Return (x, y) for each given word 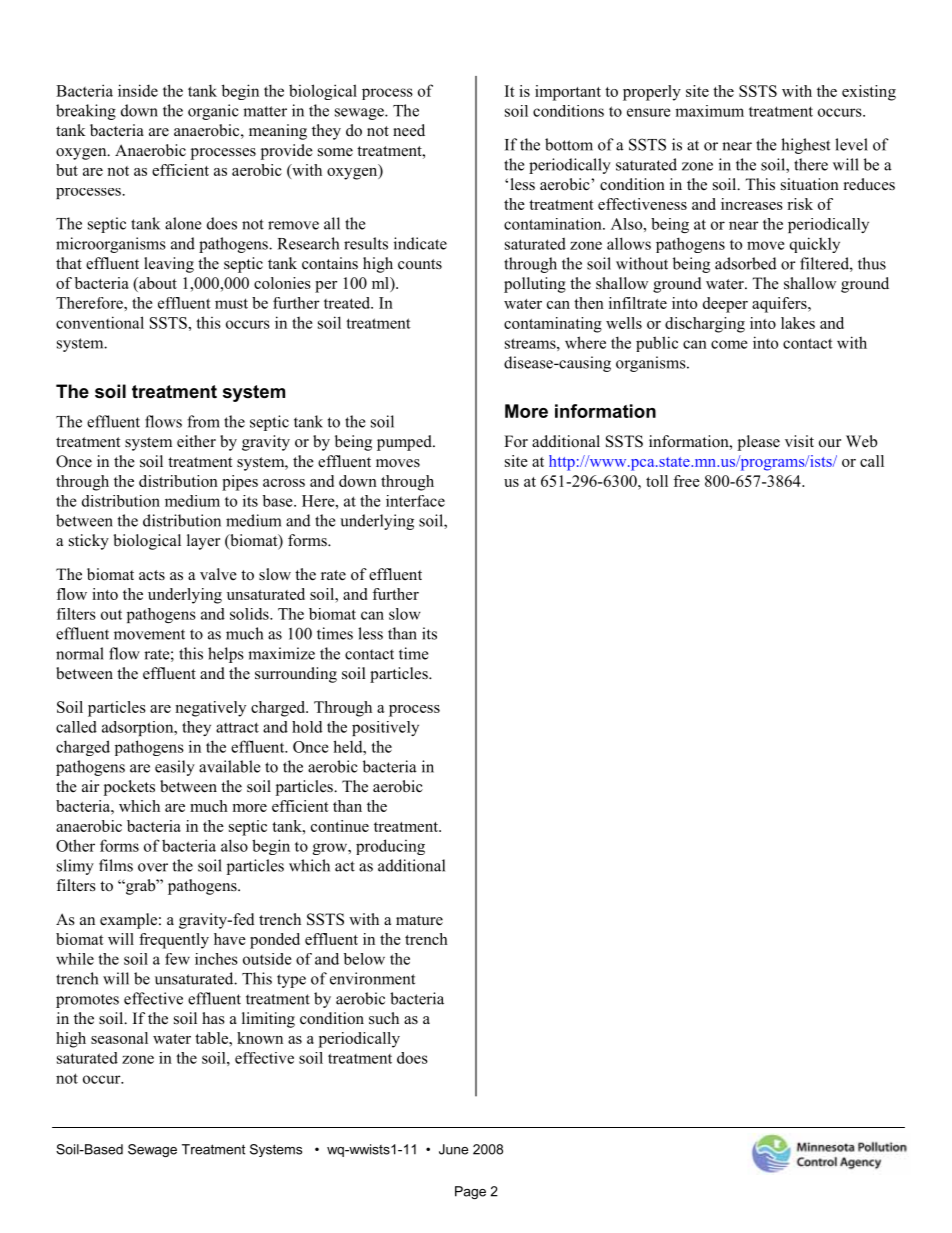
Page (470, 1192)
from (203, 421)
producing (390, 847)
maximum (709, 111)
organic (213, 112)
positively (385, 728)
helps (226, 655)
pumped (405, 443)
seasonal (119, 1038)
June (453, 1149)
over (153, 867)
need (409, 130)
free (686, 481)
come (729, 344)
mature (419, 920)
